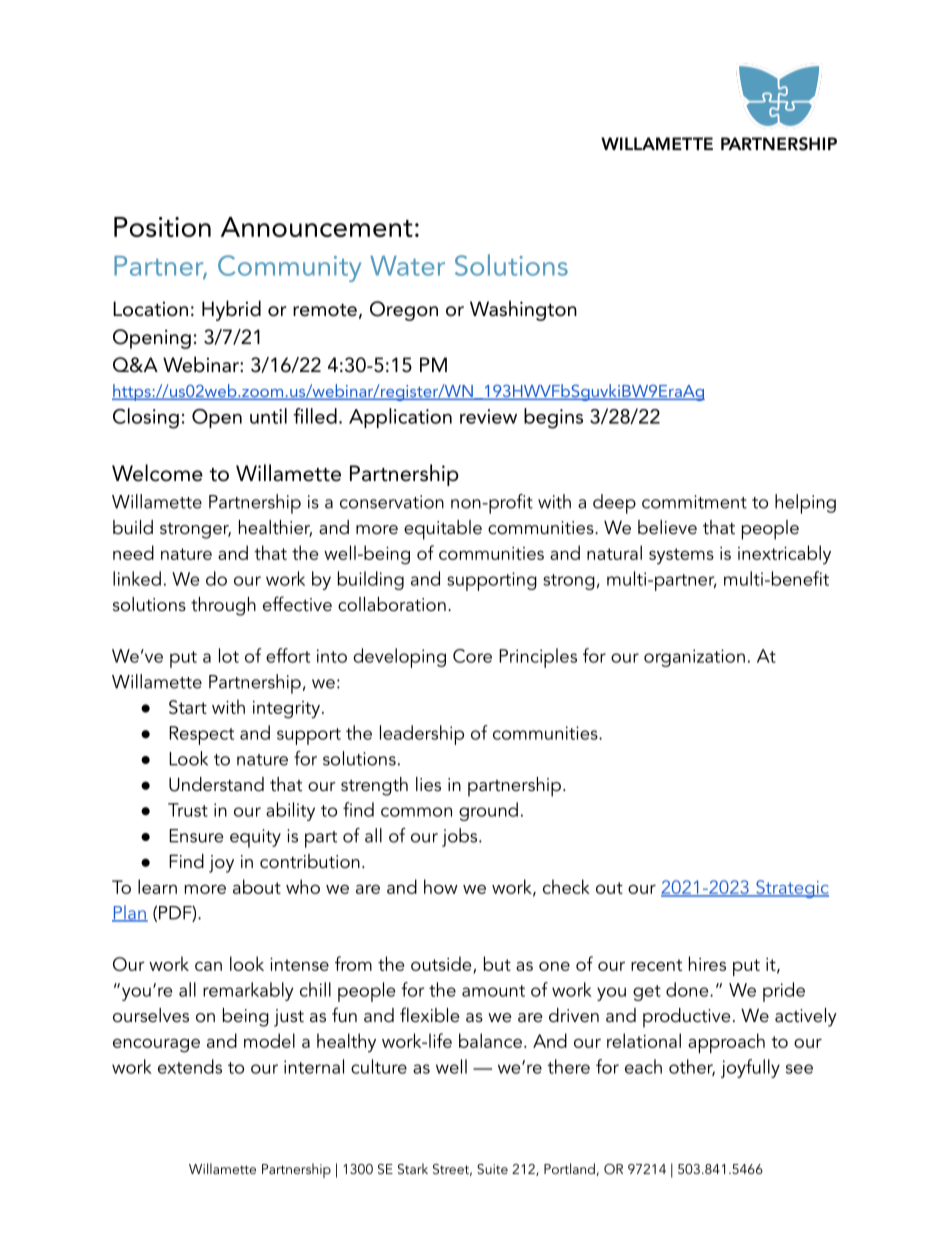  I want to click on how, so click(441, 886).
